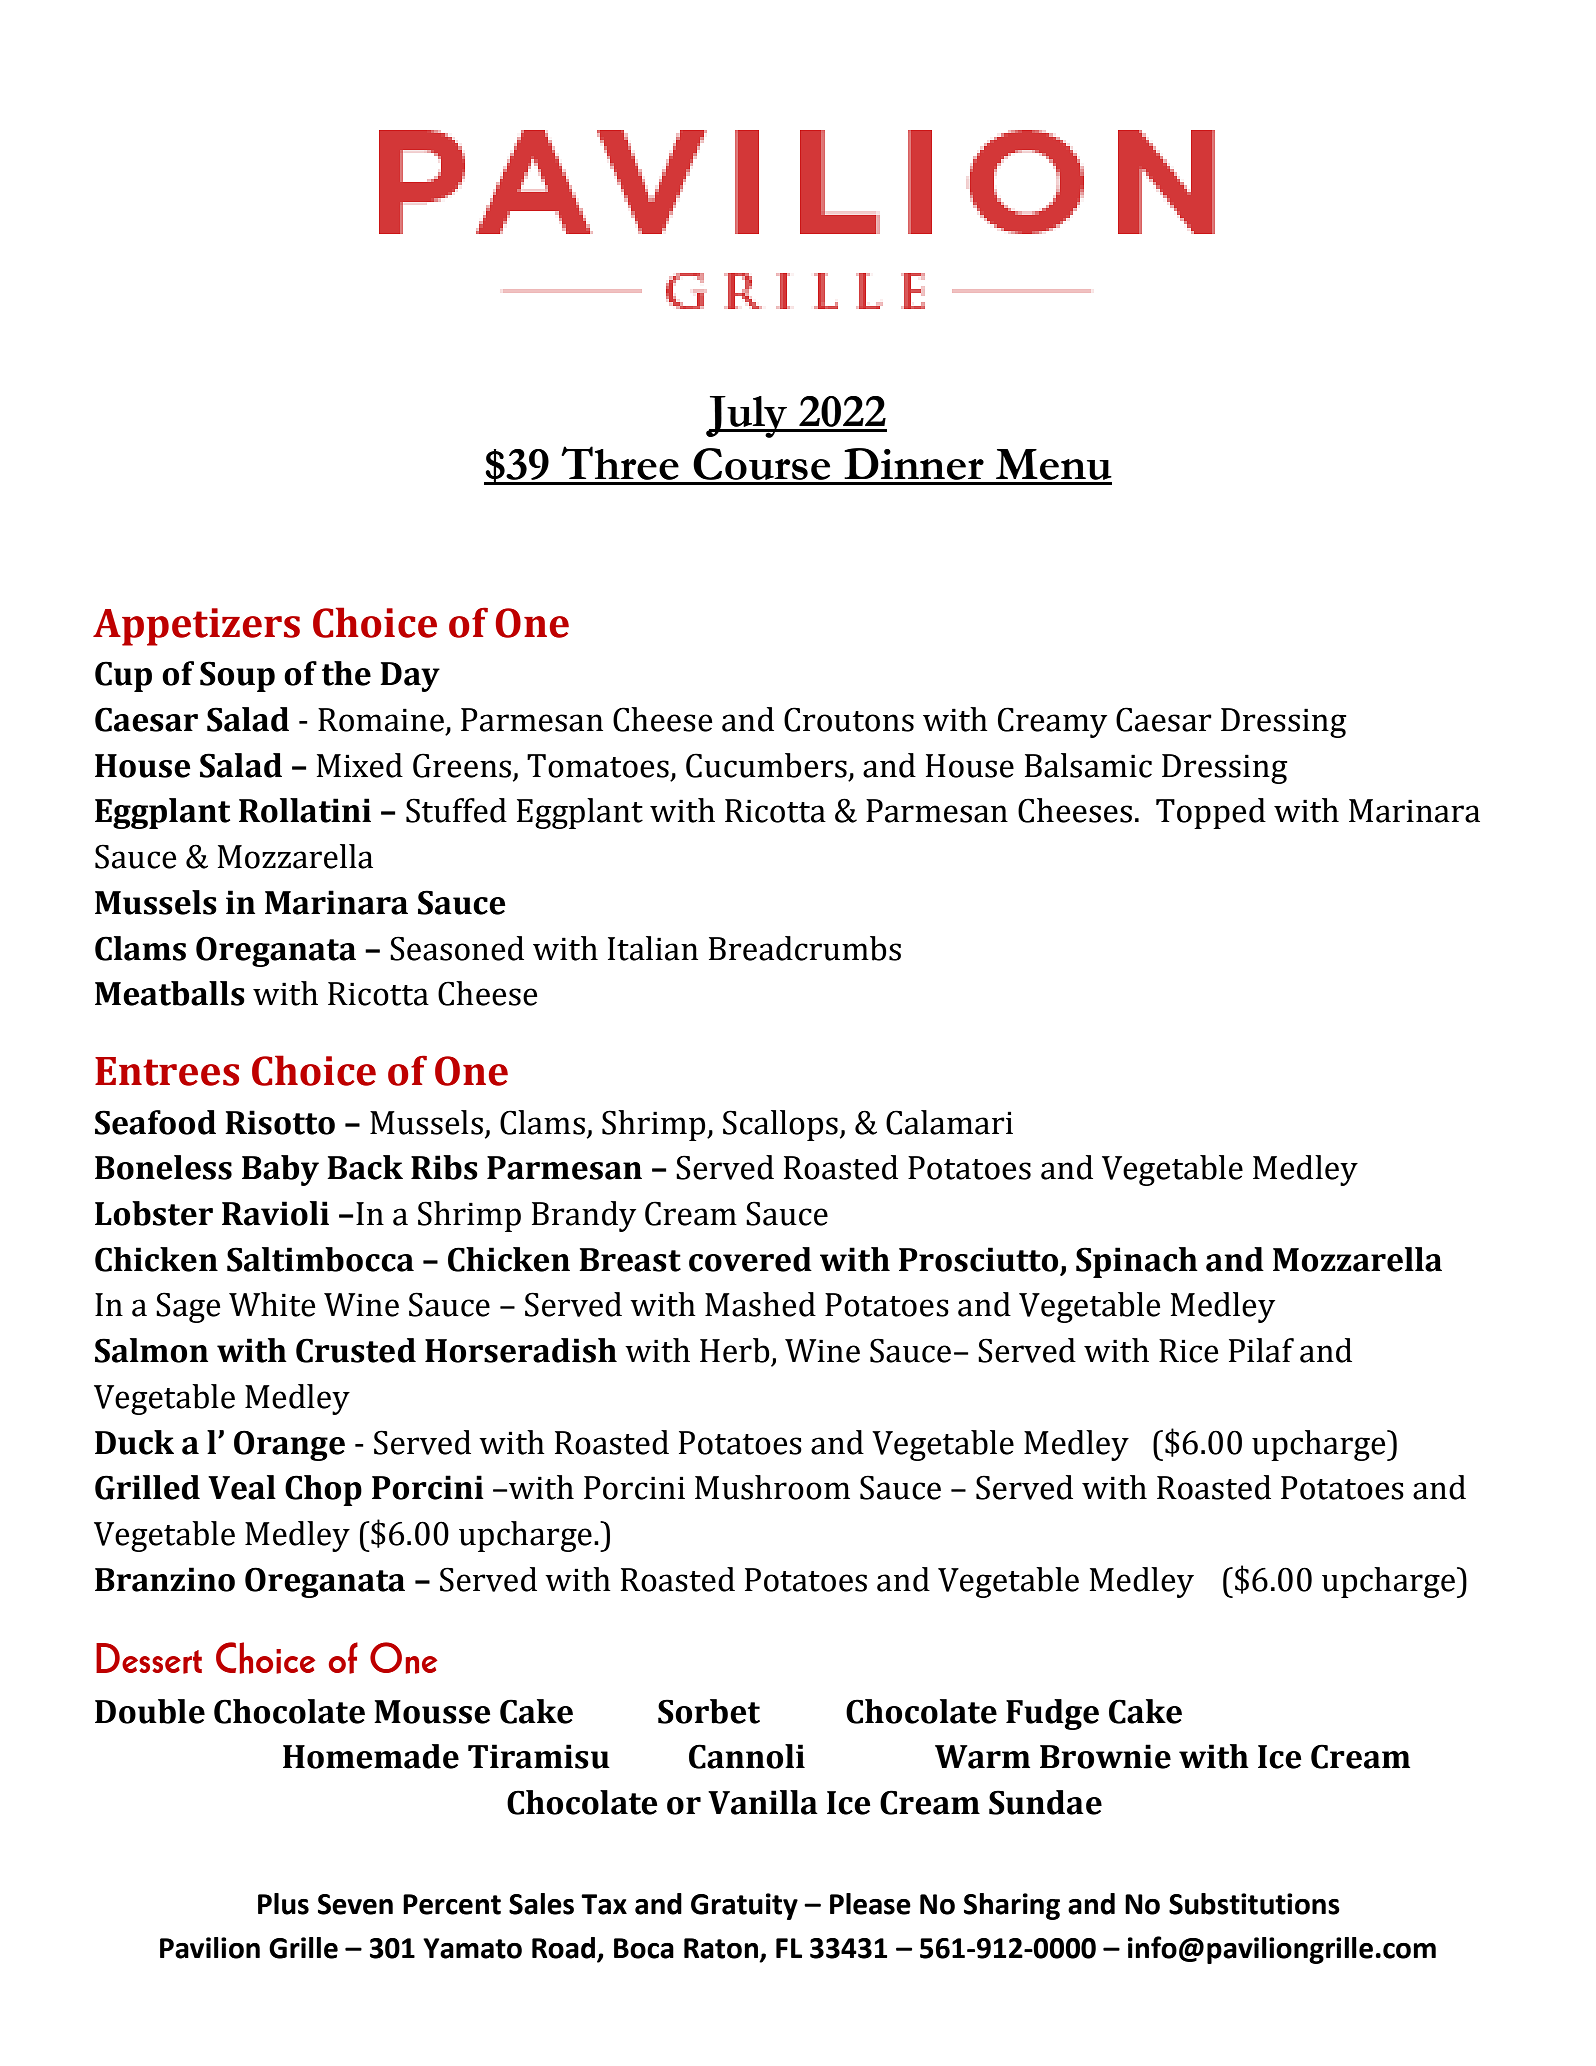 This screenshot has width=1596, height=2066. Describe the element at coordinates (744, 1906) in the screenshot. I see `Gratuity` at that location.
